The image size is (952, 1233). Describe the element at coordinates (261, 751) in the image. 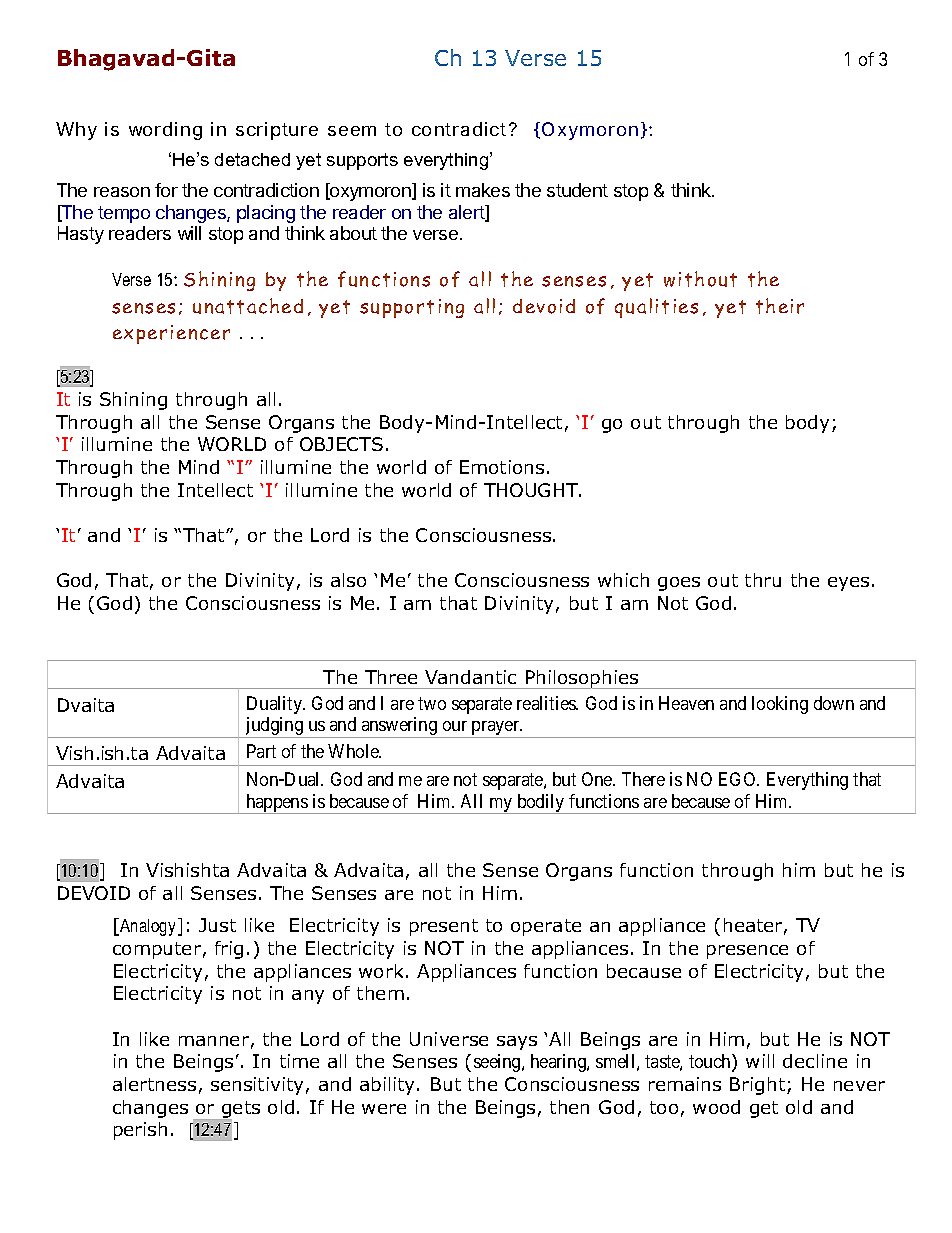

I see `Part` at that location.
